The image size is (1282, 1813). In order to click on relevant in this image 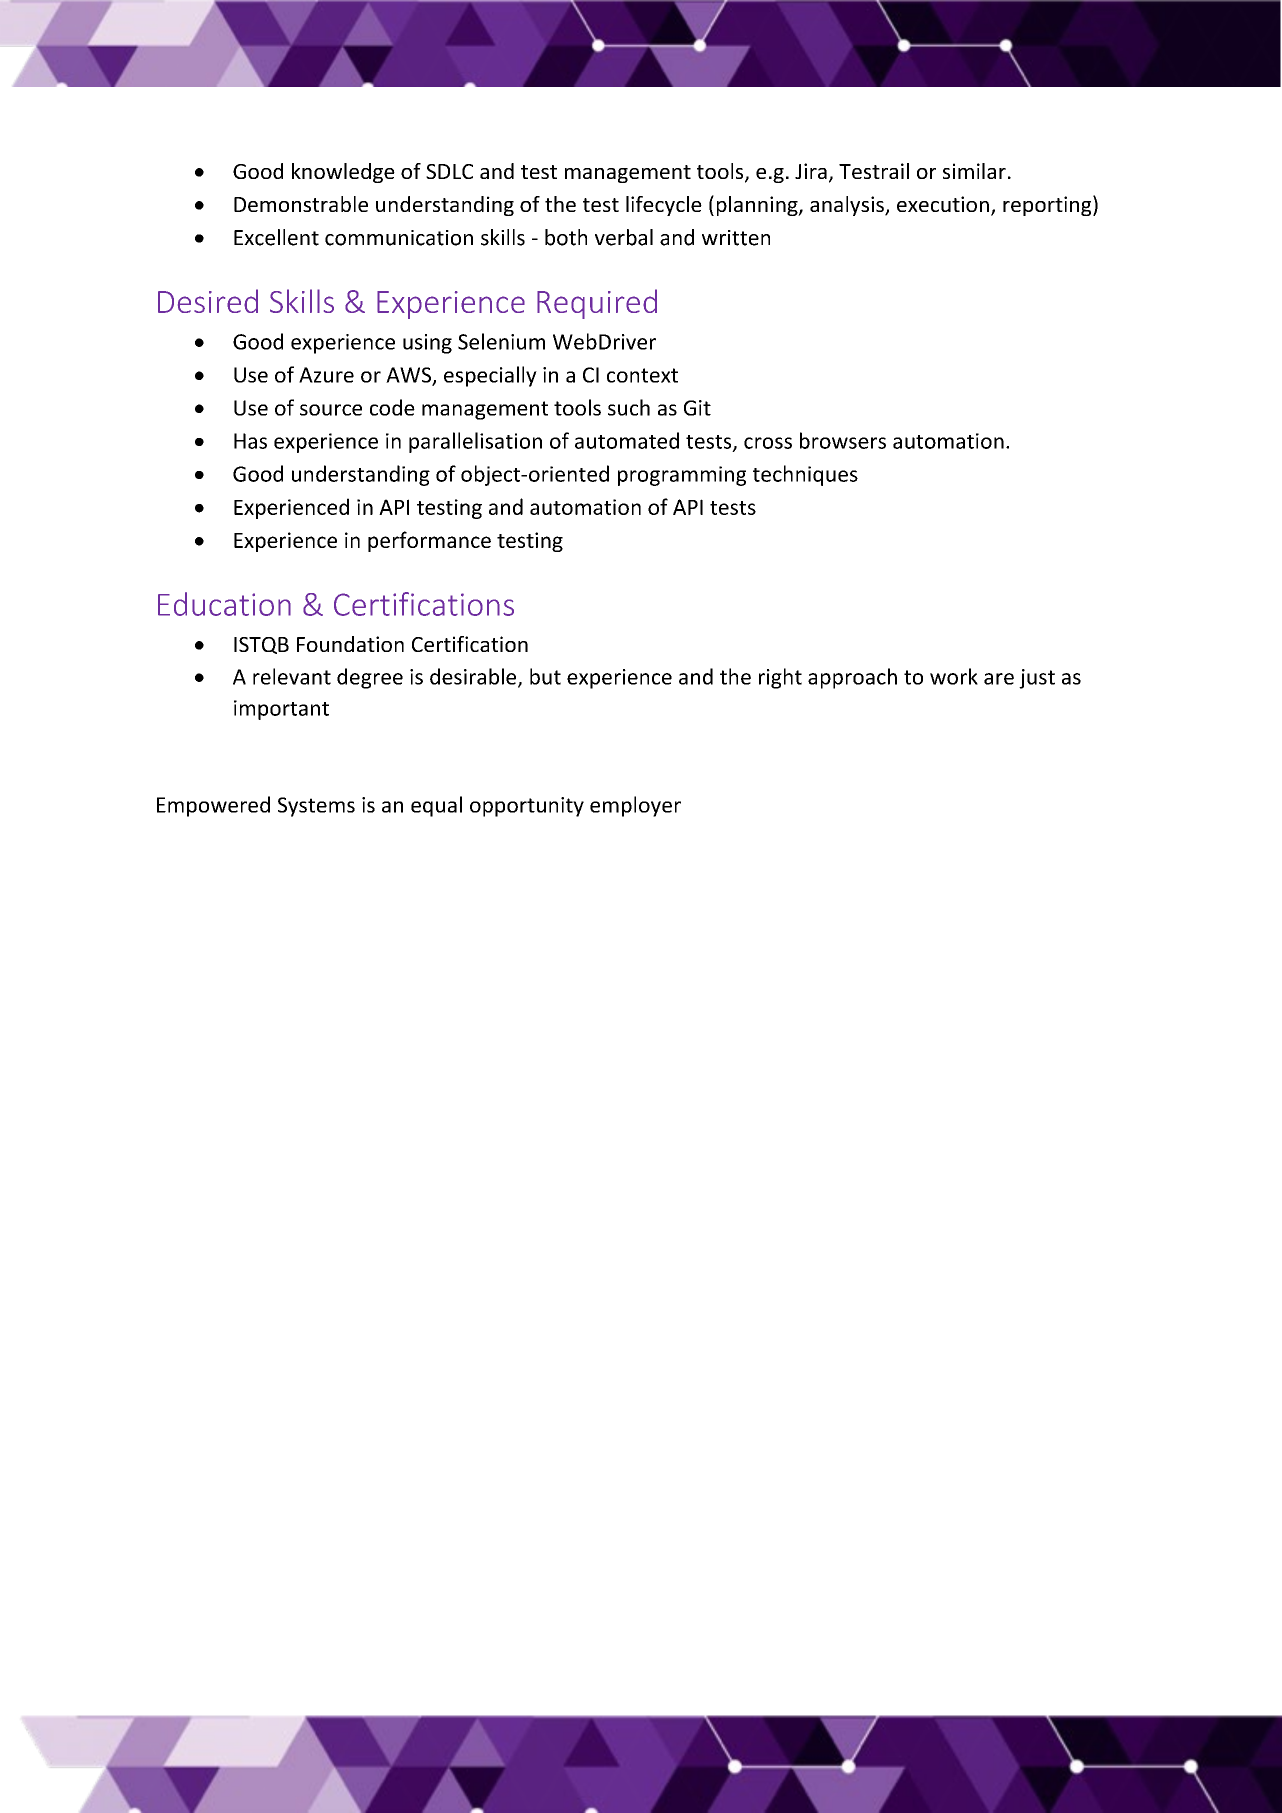, I will do `click(292, 676)`.
